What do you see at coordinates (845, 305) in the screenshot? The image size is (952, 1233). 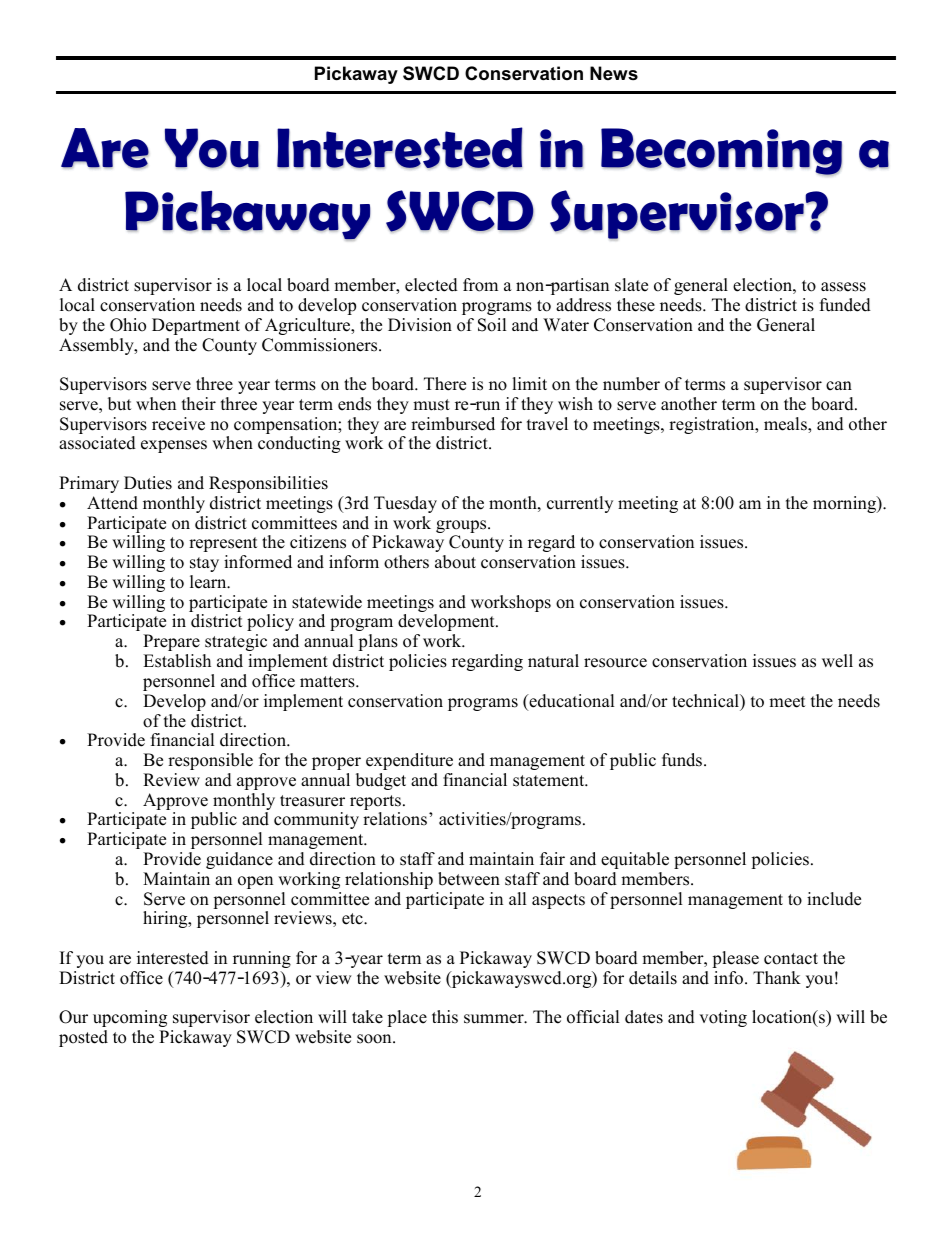 I see `funded` at bounding box center [845, 305].
